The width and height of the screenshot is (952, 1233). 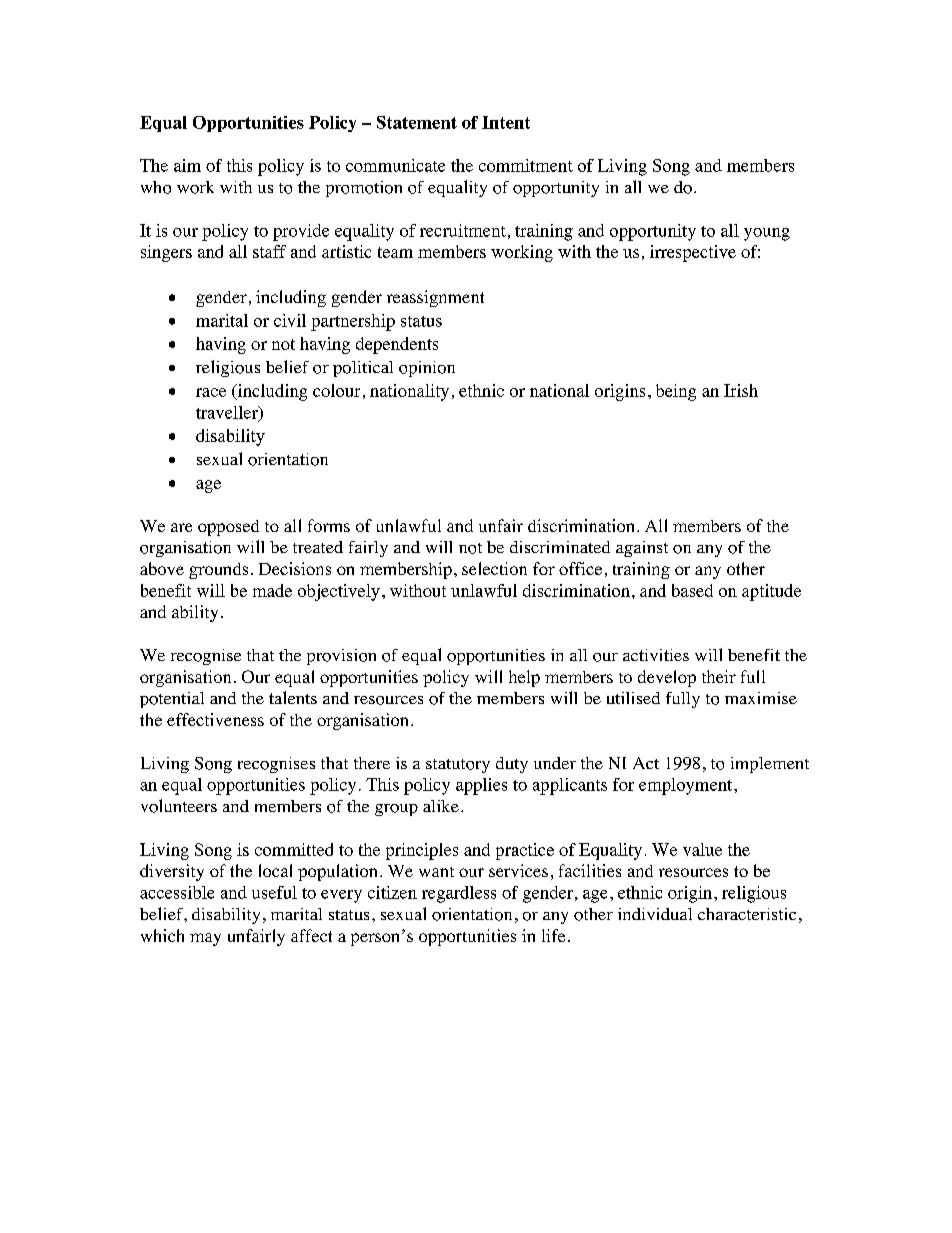 What do you see at coordinates (228, 528) in the screenshot?
I see `opposed` at bounding box center [228, 528].
